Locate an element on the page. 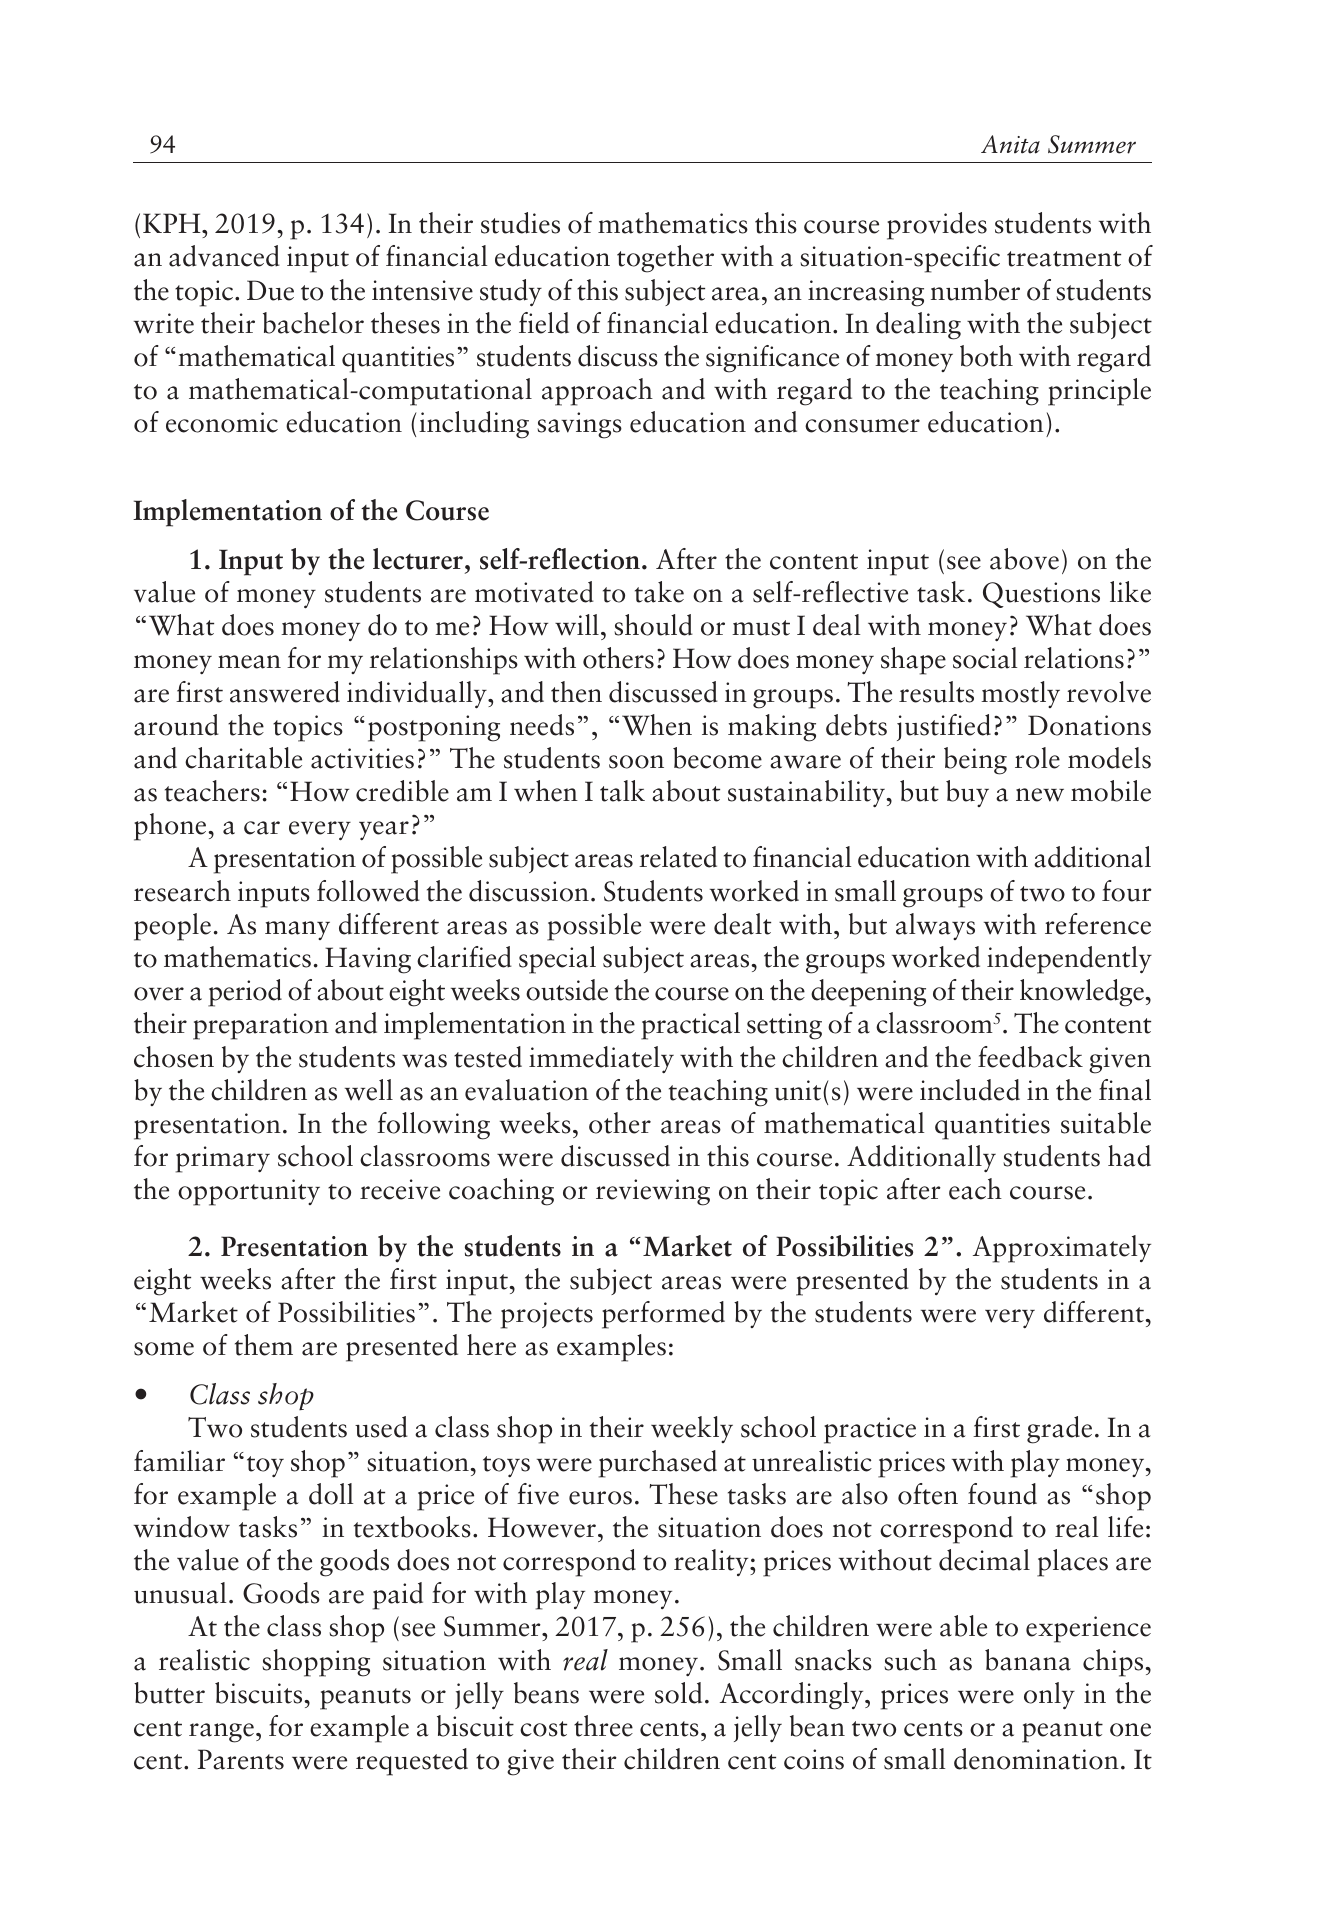 Image resolution: width=1332 pixels, height=1920 pixels. mean is located at coordinates (249, 662).
